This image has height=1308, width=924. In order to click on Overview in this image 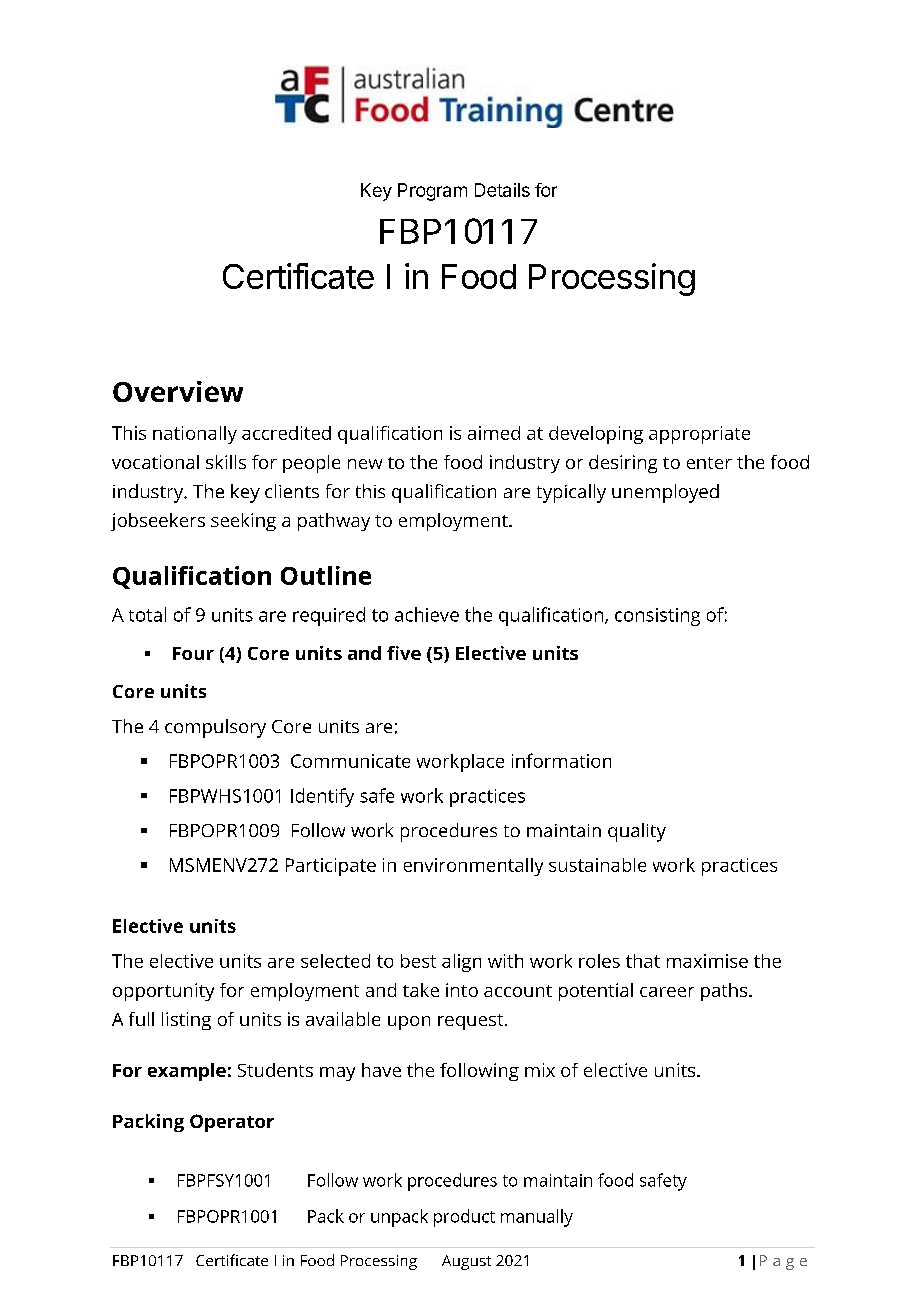, I will do `click(178, 391)`.
